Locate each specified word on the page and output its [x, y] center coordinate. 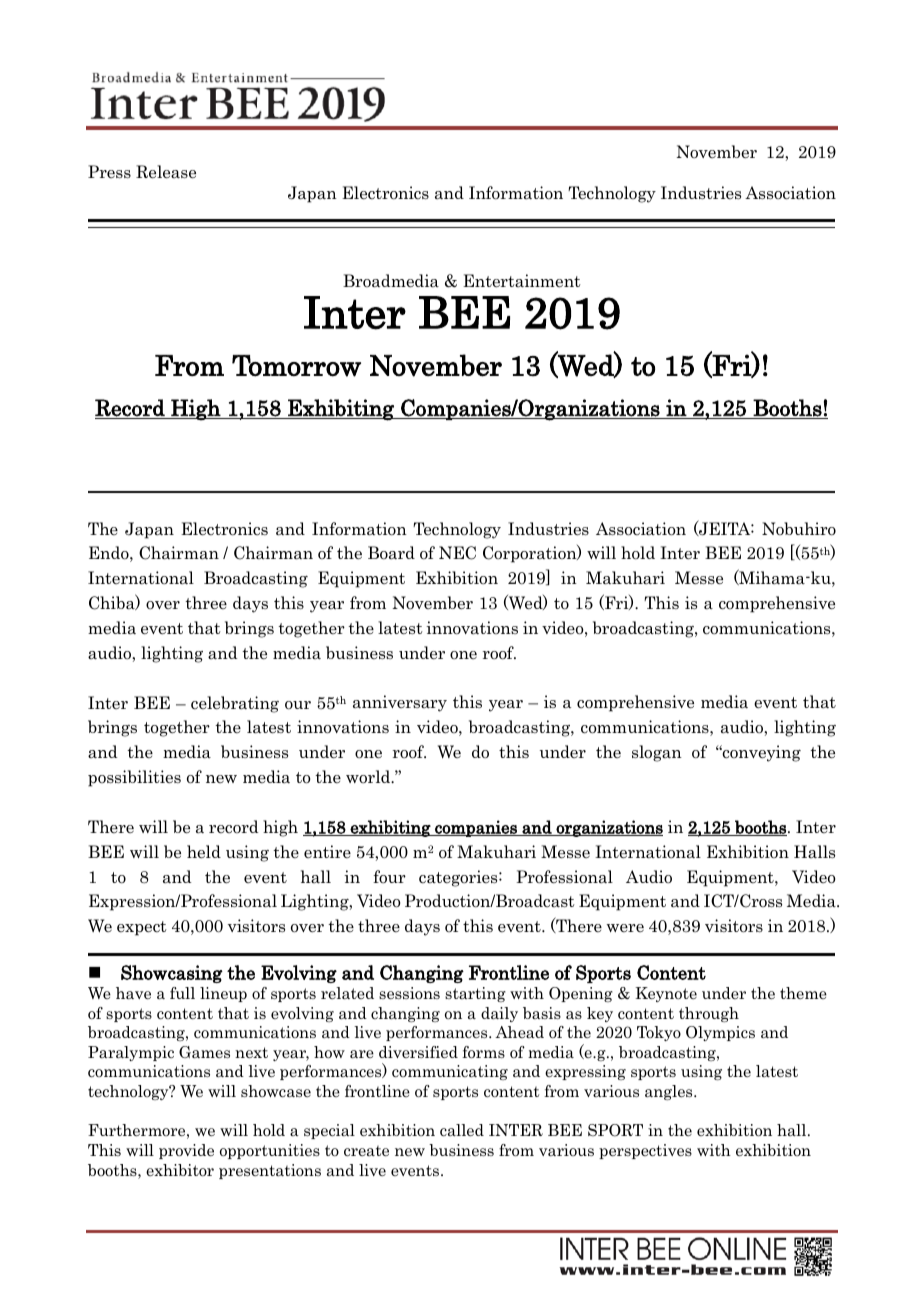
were [625, 928]
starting [475, 994]
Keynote [666, 994]
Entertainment [522, 281]
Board [391, 553]
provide [186, 1151]
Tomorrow [296, 366]
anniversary [400, 703]
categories [459, 878]
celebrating [235, 704]
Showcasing [172, 974]
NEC [457, 553]
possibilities [134, 778]
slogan [657, 753]
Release [166, 172]
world [369, 777]
